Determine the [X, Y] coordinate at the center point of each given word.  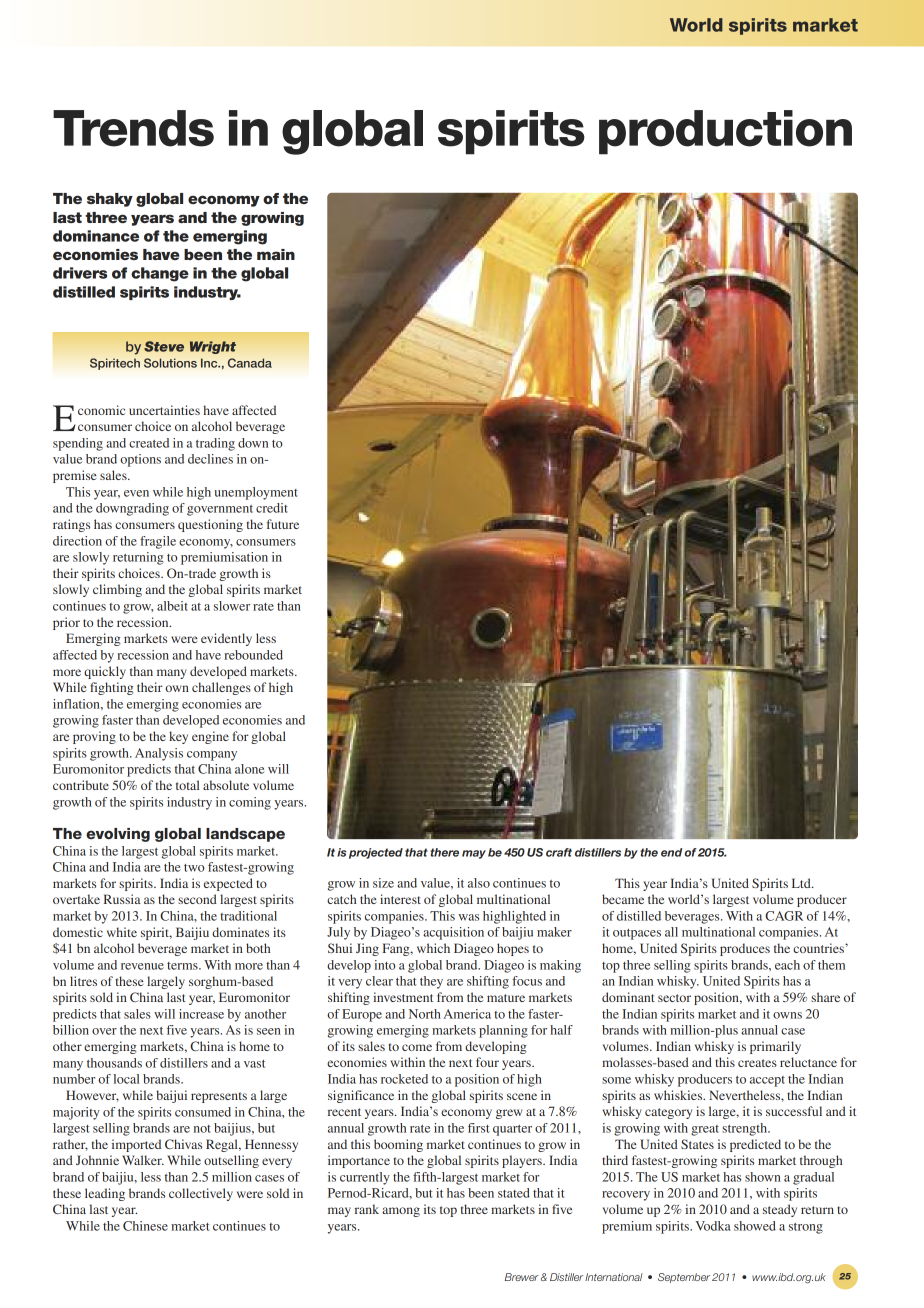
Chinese [145, 1226]
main [276, 254]
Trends [133, 128]
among [401, 1212]
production [725, 132]
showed [755, 1226]
